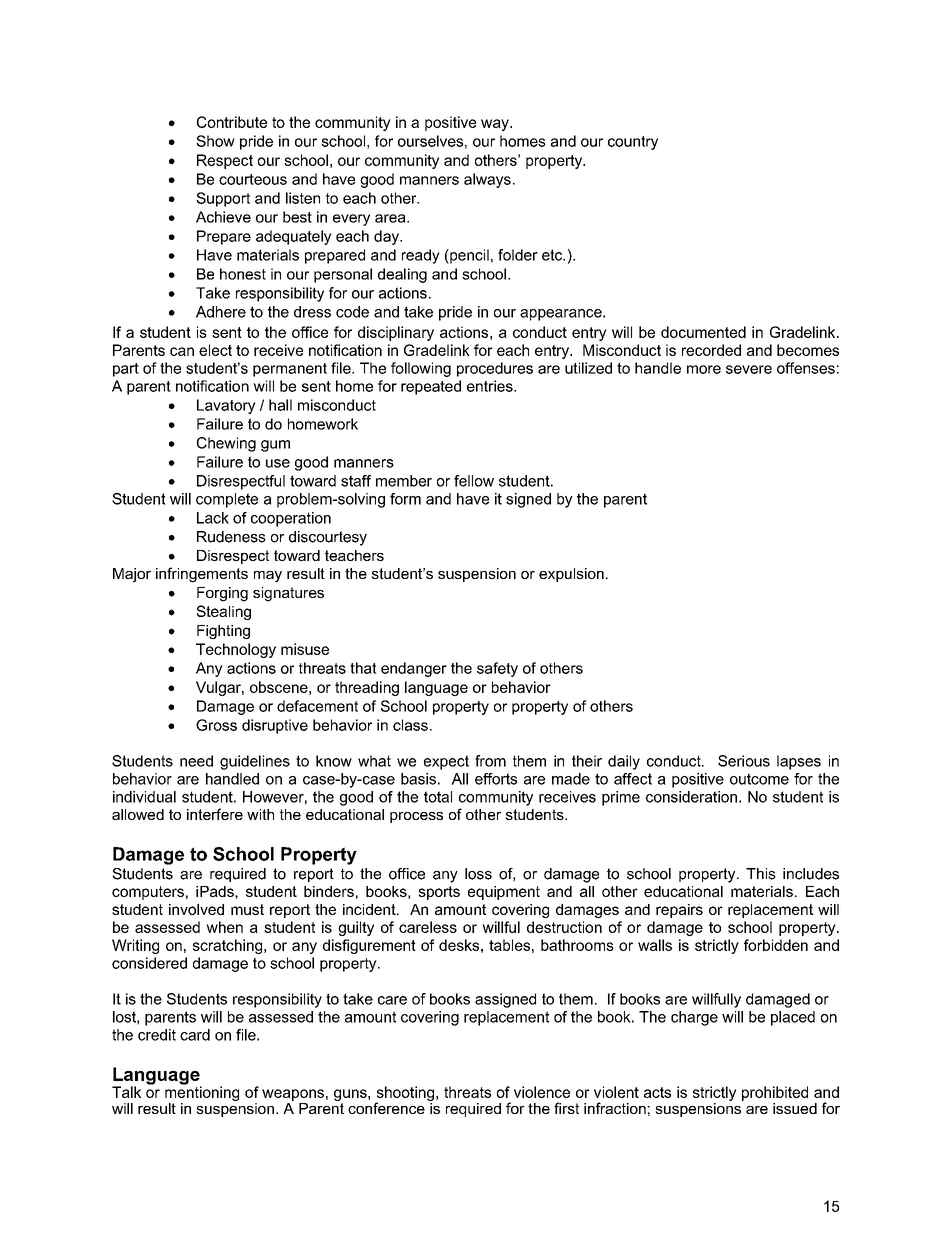 The image size is (952, 1233). What do you see at coordinates (487, 180) in the screenshot?
I see `always` at bounding box center [487, 180].
